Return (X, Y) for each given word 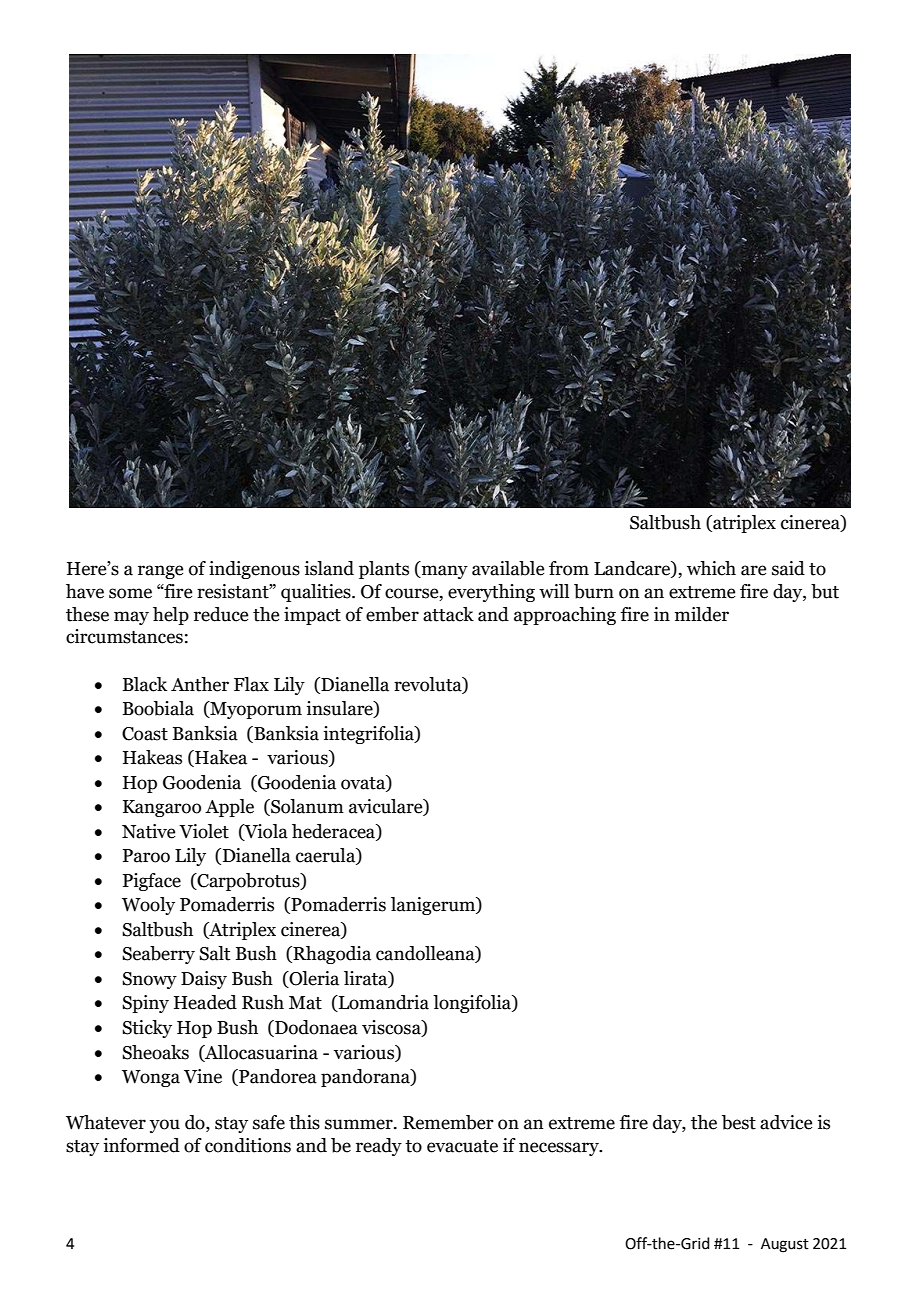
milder (702, 614)
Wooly (148, 906)
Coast (145, 734)
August (785, 1245)
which (711, 568)
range (160, 572)
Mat (305, 1003)
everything (491, 593)
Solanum (306, 807)
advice (786, 1122)
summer (360, 1124)
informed (141, 1145)
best (739, 1122)
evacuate (462, 1146)
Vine (203, 1076)
